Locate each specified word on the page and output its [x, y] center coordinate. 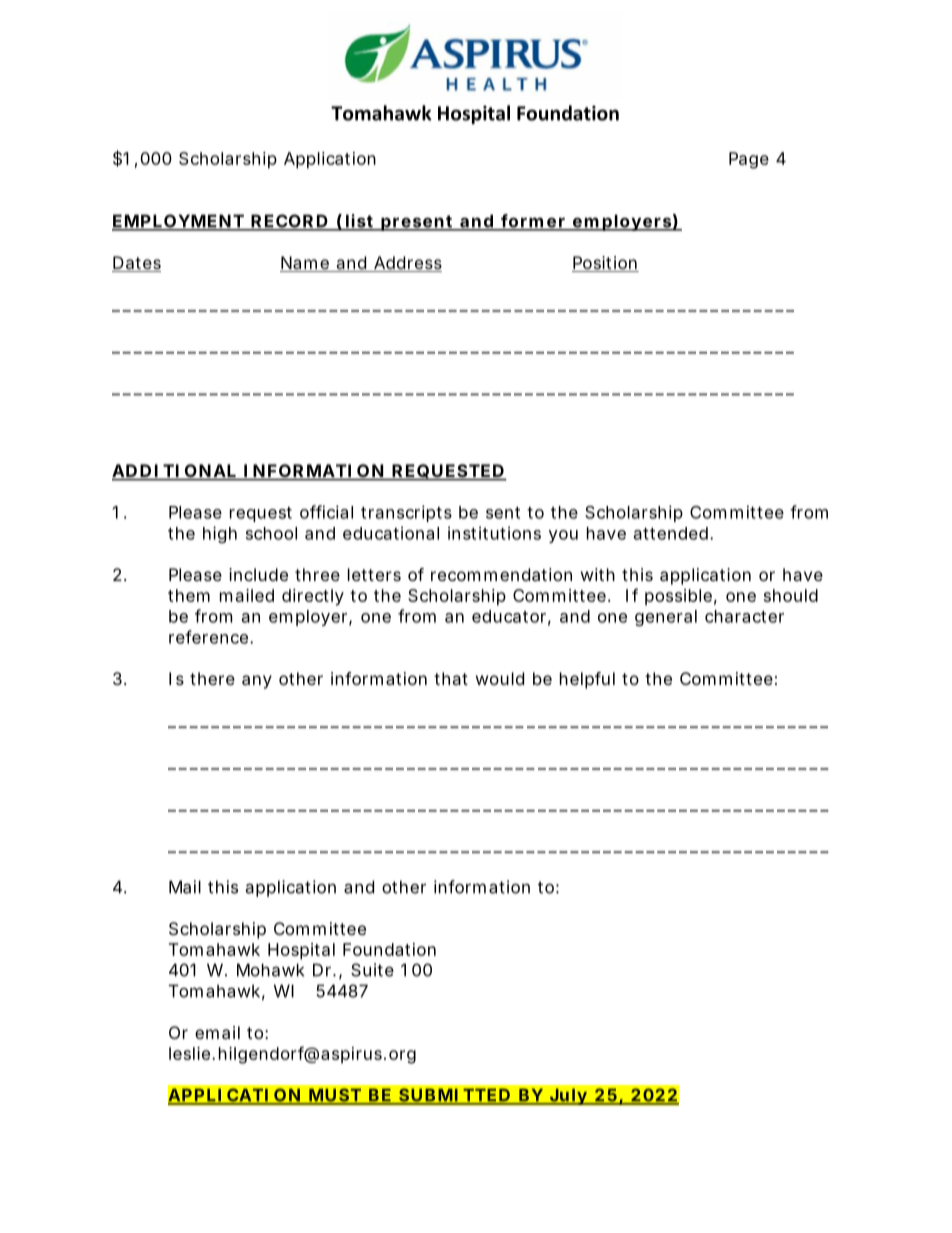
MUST [334, 1096]
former [533, 222]
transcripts [406, 513]
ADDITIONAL [175, 472]
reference [210, 637]
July [568, 1096]
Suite [372, 970]
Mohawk [270, 970]
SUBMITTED [454, 1096]
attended [671, 533]
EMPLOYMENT [178, 222]
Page [749, 160]
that [451, 678]
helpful [587, 680]
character [744, 616]
